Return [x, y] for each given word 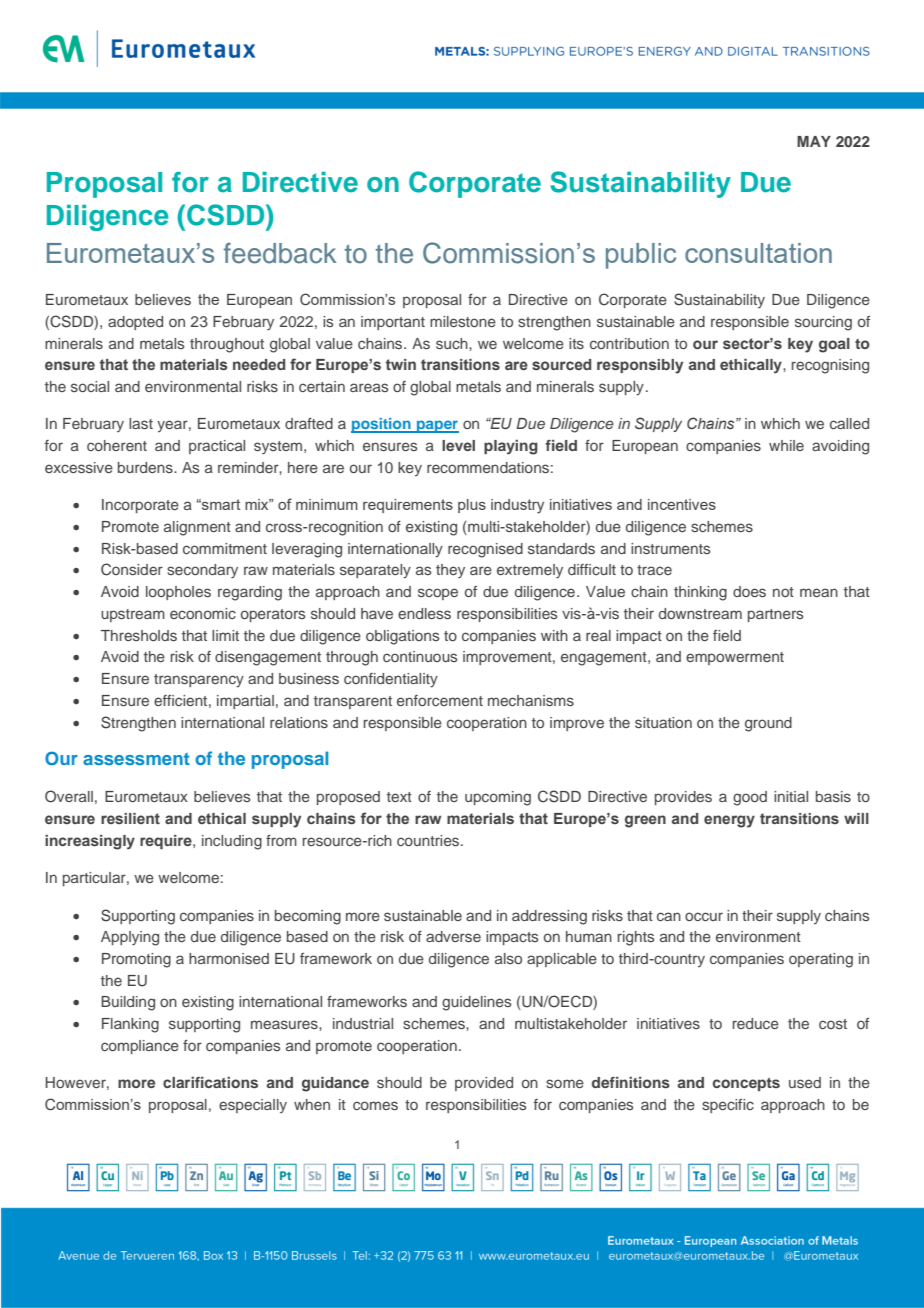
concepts [746, 1084]
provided [484, 1084]
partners [775, 615]
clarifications [210, 1082]
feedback [280, 253]
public [641, 256]
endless [424, 613]
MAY [814, 141]
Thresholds [139, 635]
